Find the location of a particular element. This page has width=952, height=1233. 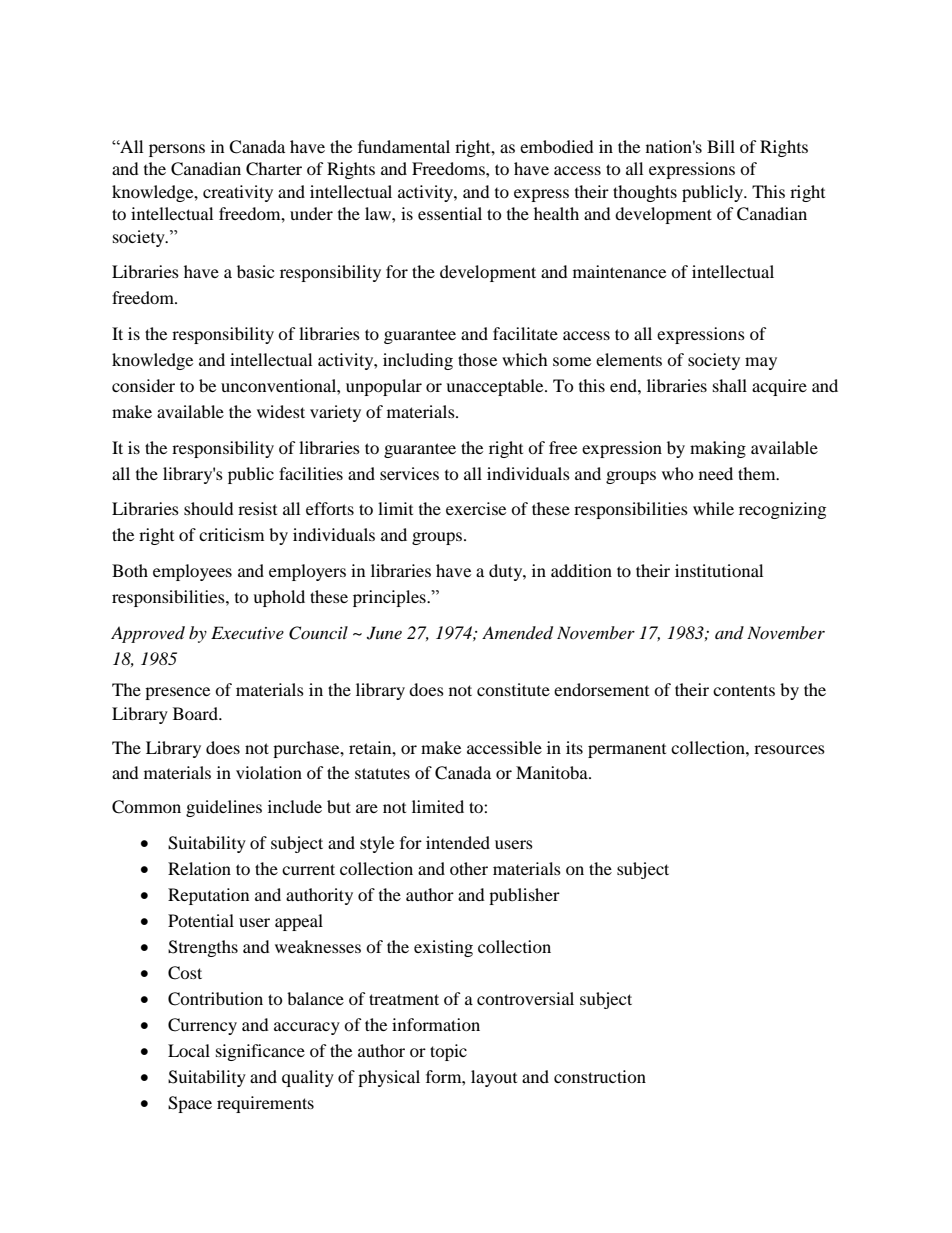

need is located at coordinates (716, 473).
